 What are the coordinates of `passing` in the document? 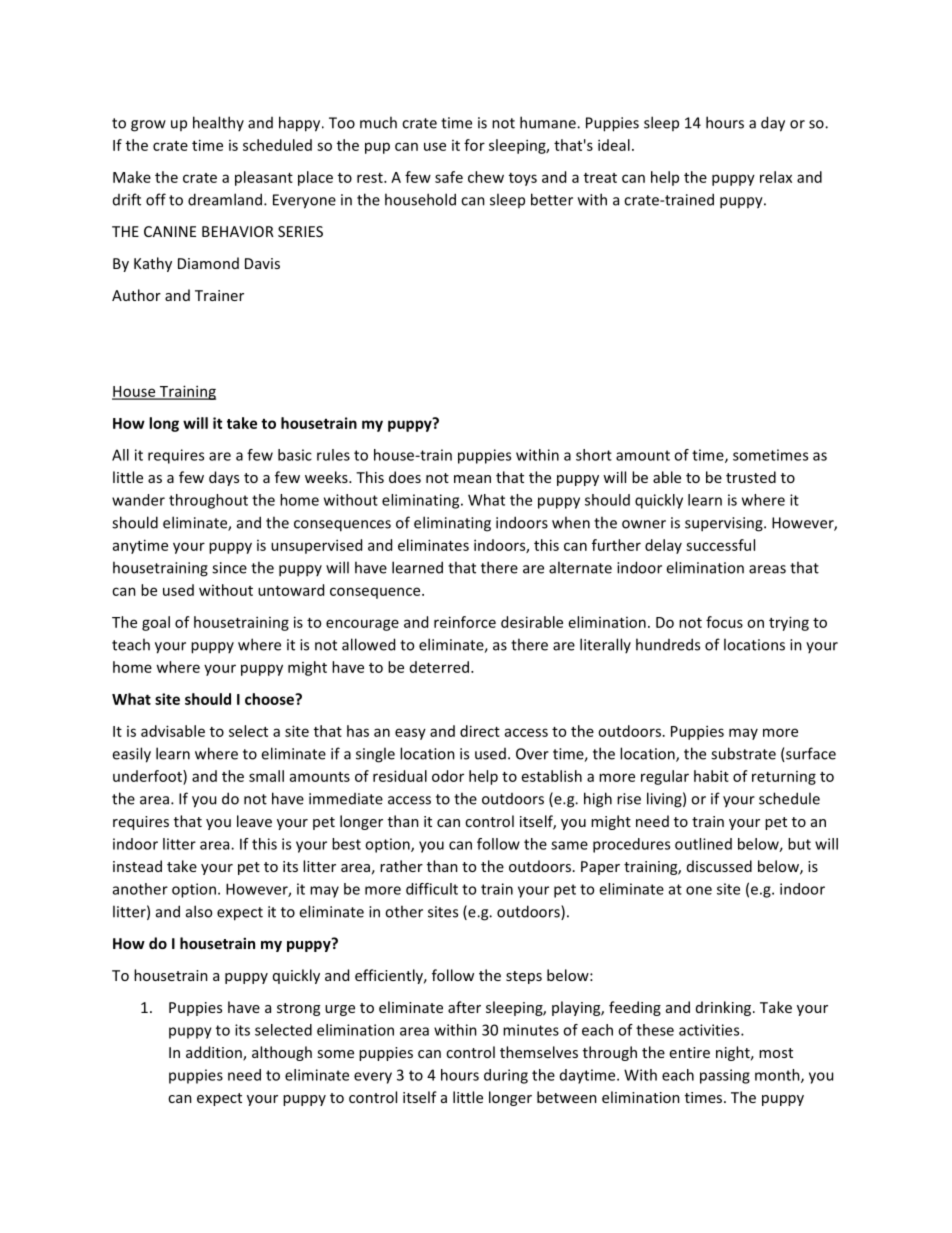 It's located at (725, 1076).
